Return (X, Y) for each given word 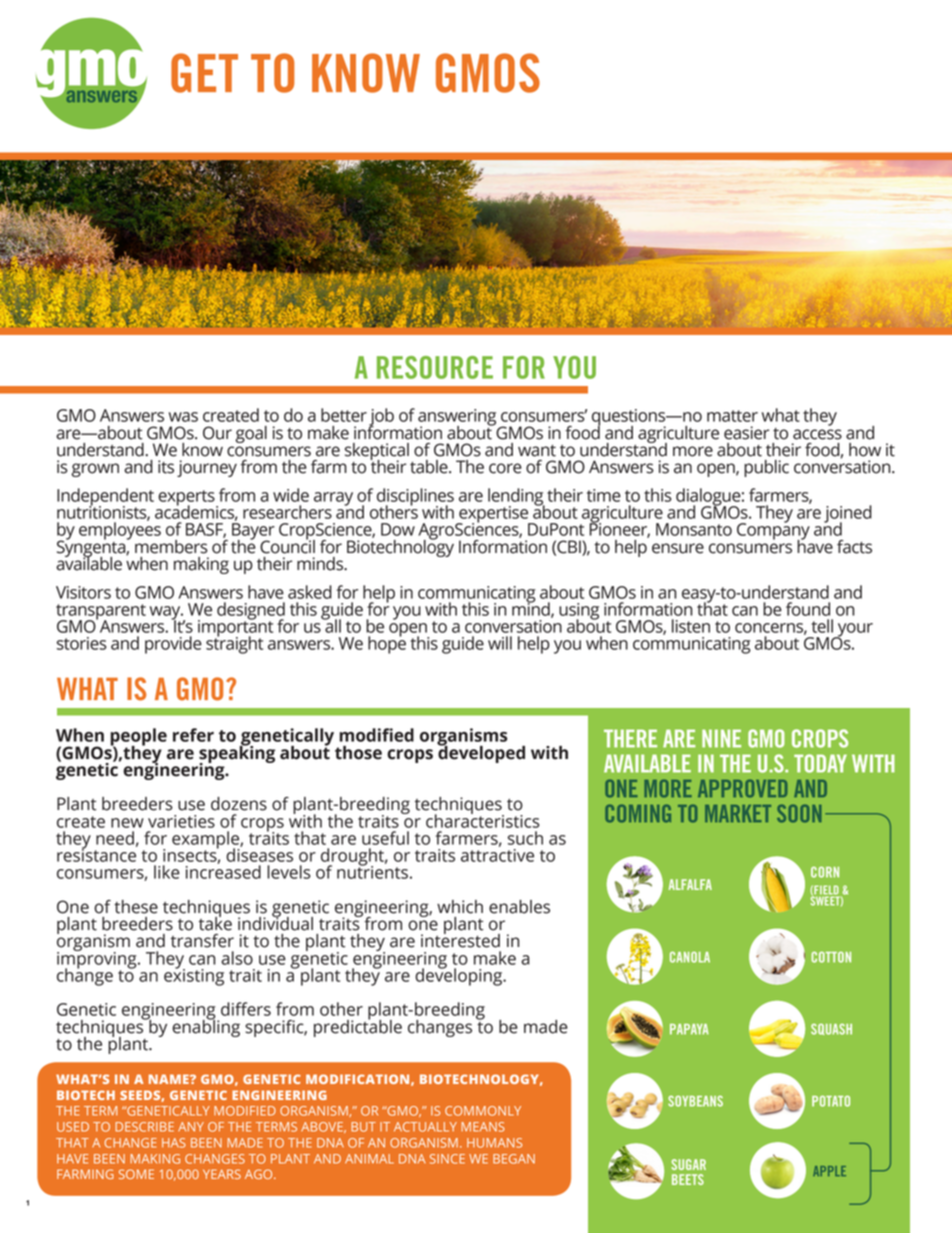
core (505, 468)
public (766, 468)
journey (207, 468)
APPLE (829, 1171)
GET (204, 73)
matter (732, 416)
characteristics (483, 820)
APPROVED (743, 788)
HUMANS (494, 1143)
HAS (174, 1143)
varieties (181, 821)
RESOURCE (435, 367)
